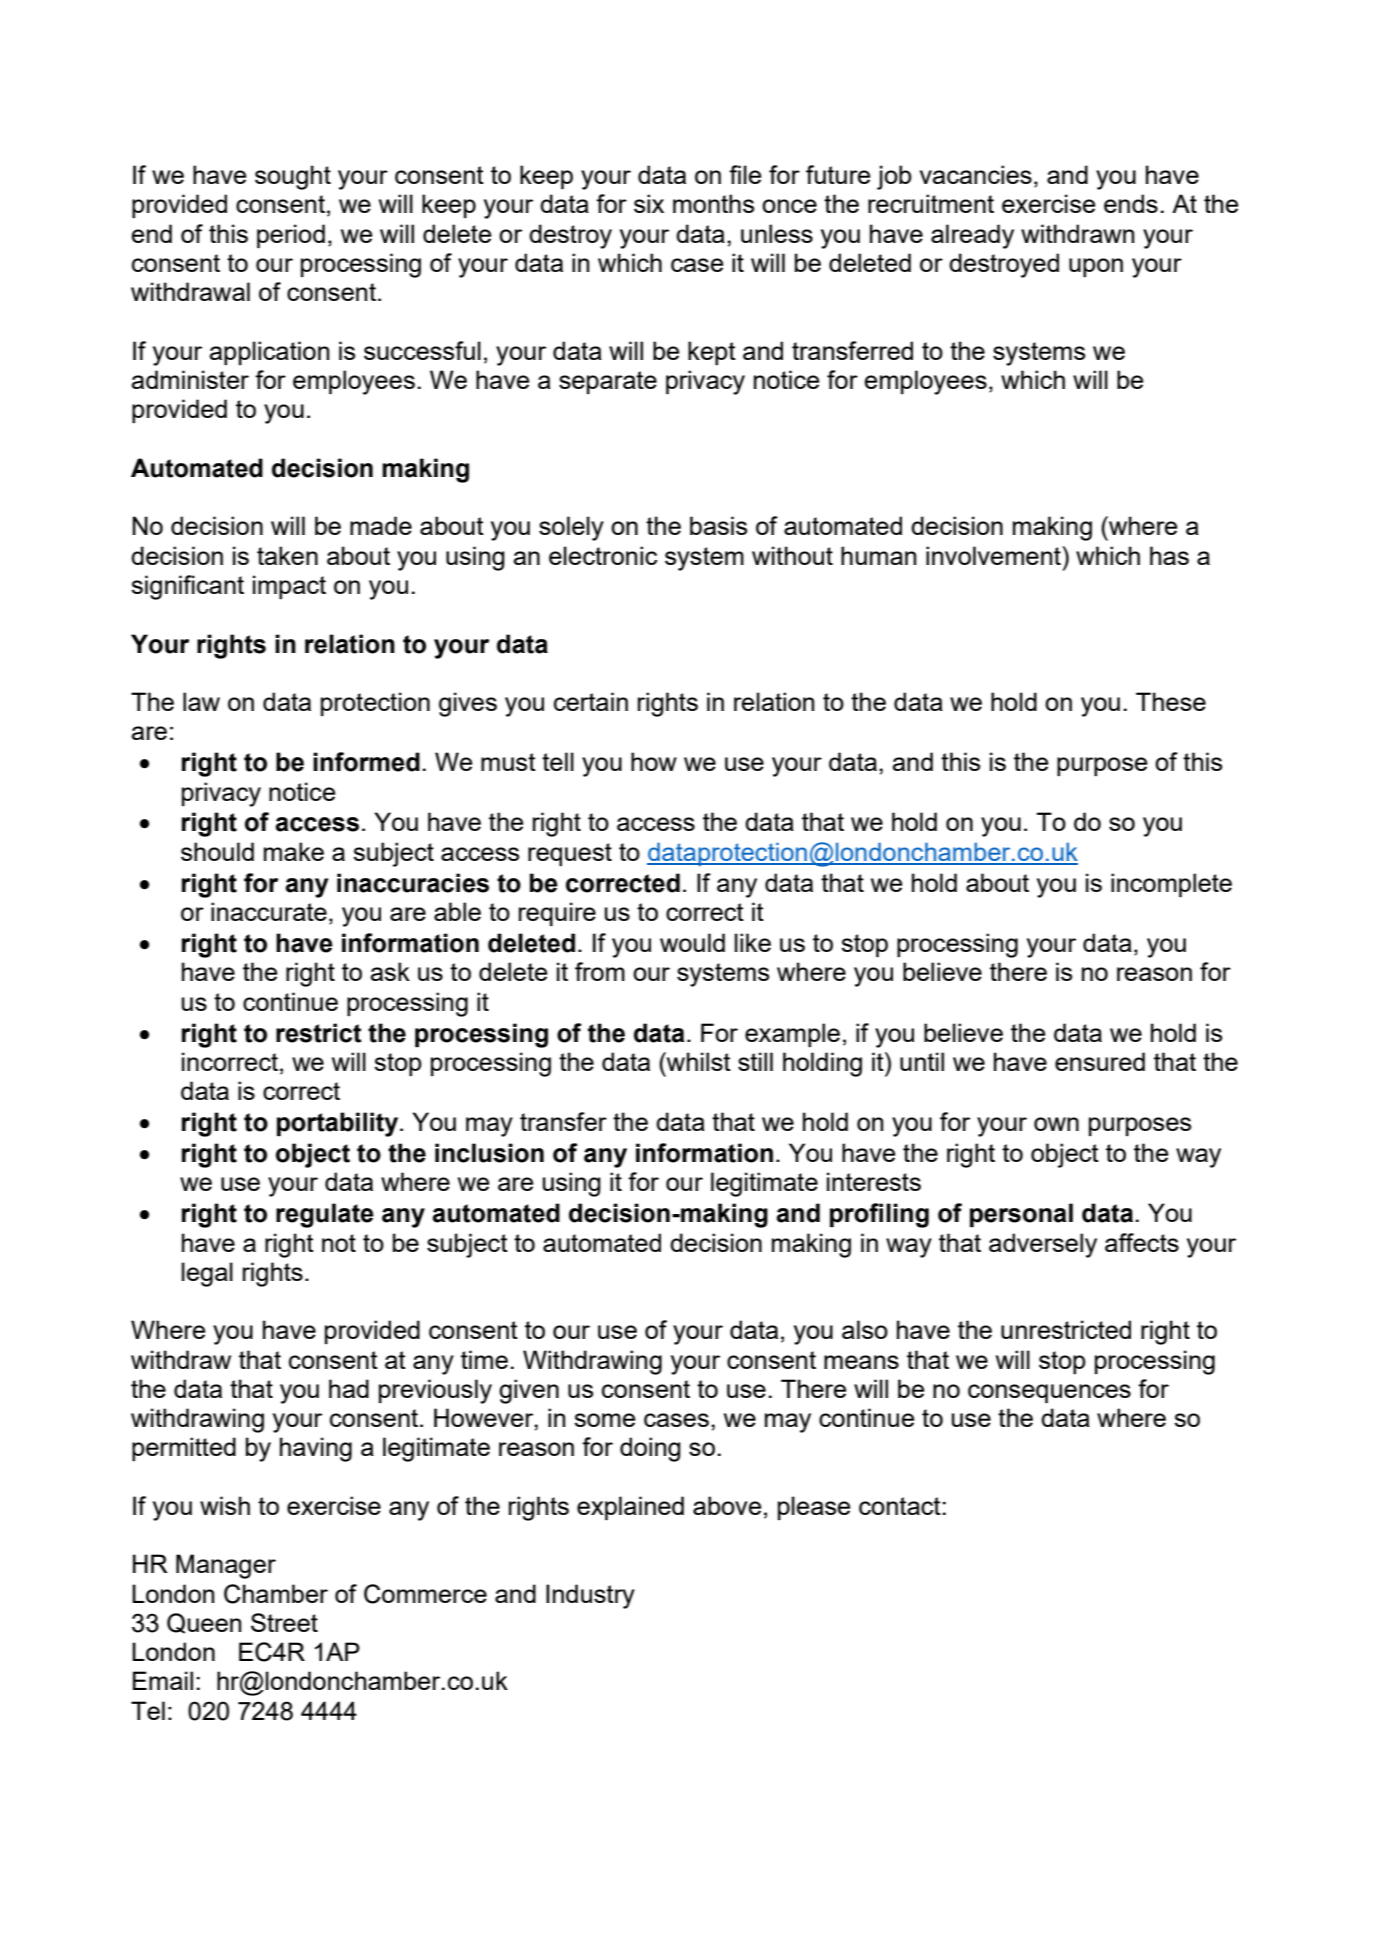  Describe the element at coordinates (1096, 267) in the document. I see `upon` at that location.
